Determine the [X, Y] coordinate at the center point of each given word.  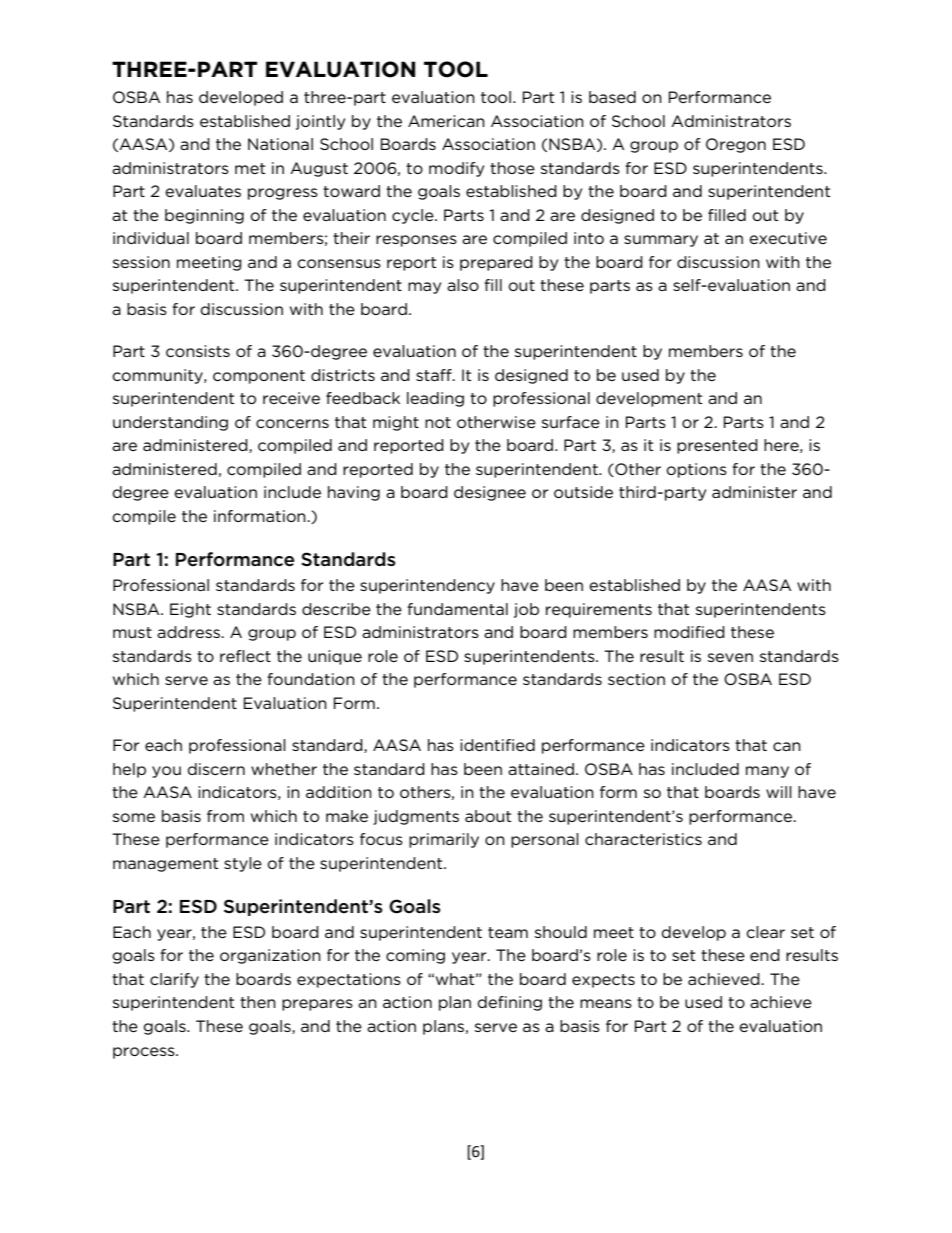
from [225, 816]
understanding [170, 423]
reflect [245, 656]
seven [730, 657]
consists [198, 351]
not [438, 422]
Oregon [736, 145]
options [696, 470]
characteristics [643, 839]
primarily [444, 840]
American [446, 121]
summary [661, 241]
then [258, 1002]
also [463, 285]
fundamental [457, 609]
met [250, 168]
